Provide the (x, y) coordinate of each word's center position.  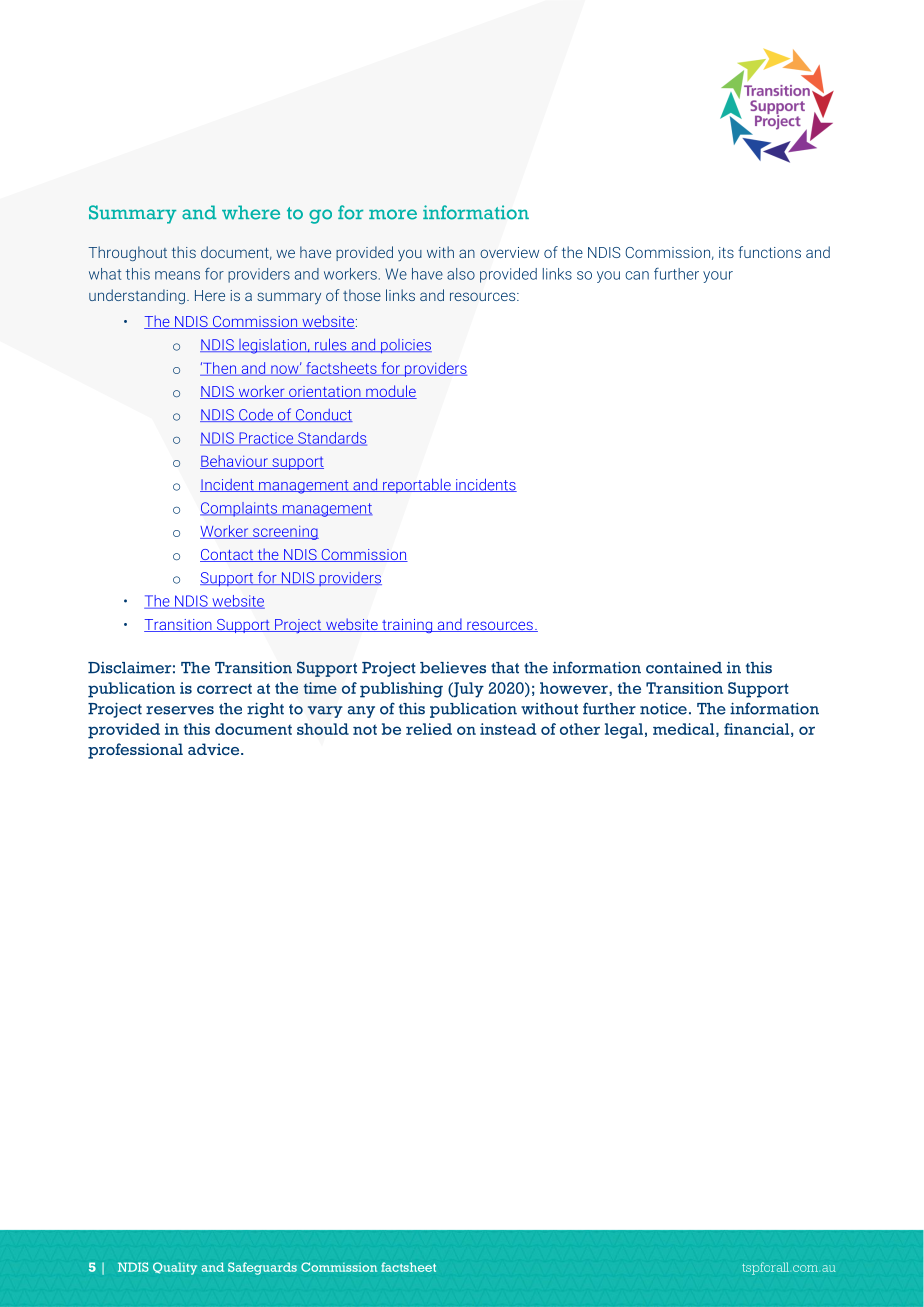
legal (624, 731)
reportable (417, 485)
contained (684, 668)
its (726, 252)
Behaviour (235, 462)
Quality (175, 1268)
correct (224, 689)
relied (429, 729)
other (580, 729)
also (461, 274)
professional (135, 751)
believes (453, 668)
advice (215, 749)
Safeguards (262, 1268)
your (718, 277)
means (177, 275)
